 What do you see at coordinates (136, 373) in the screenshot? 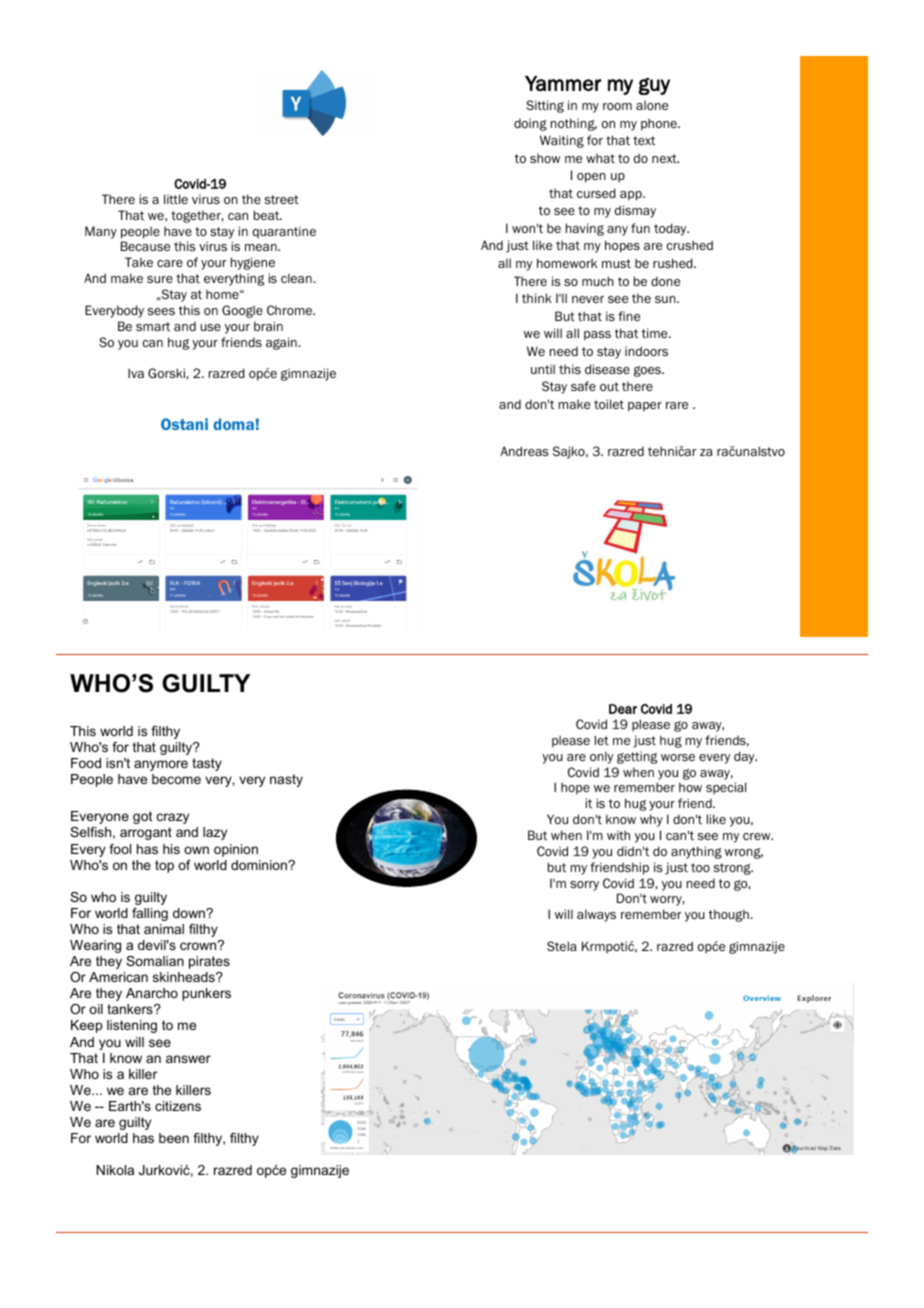
I see `Iva` at bounding box center [136, 373].
